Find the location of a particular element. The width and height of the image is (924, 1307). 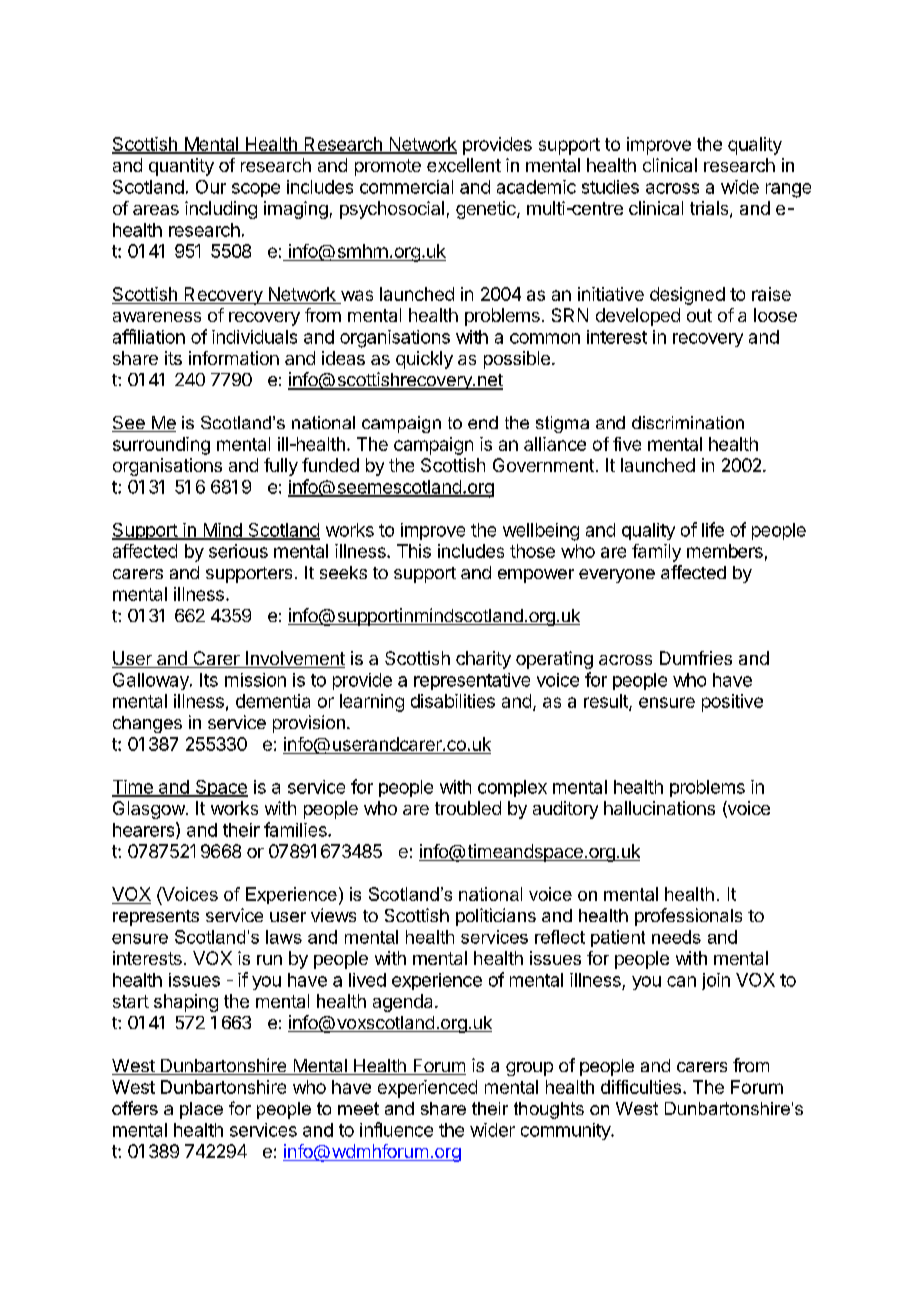

Our is located at coordinates (211, 187).
